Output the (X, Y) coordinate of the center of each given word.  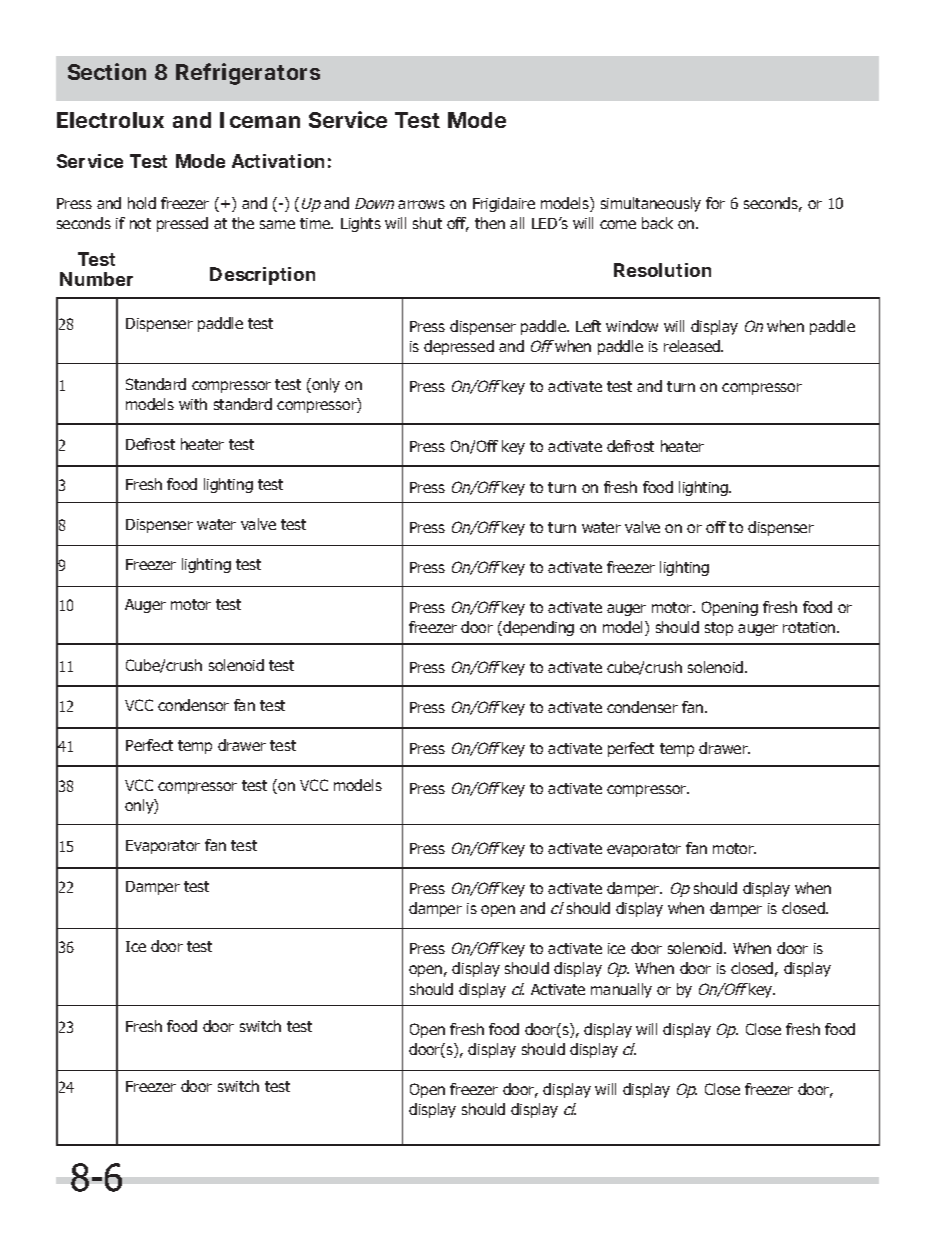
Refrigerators (248, 74)
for (715, 203)
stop (719, 629)
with (193, 404)
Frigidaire (504, 204)
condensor (193, 705)
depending (538, 628)
